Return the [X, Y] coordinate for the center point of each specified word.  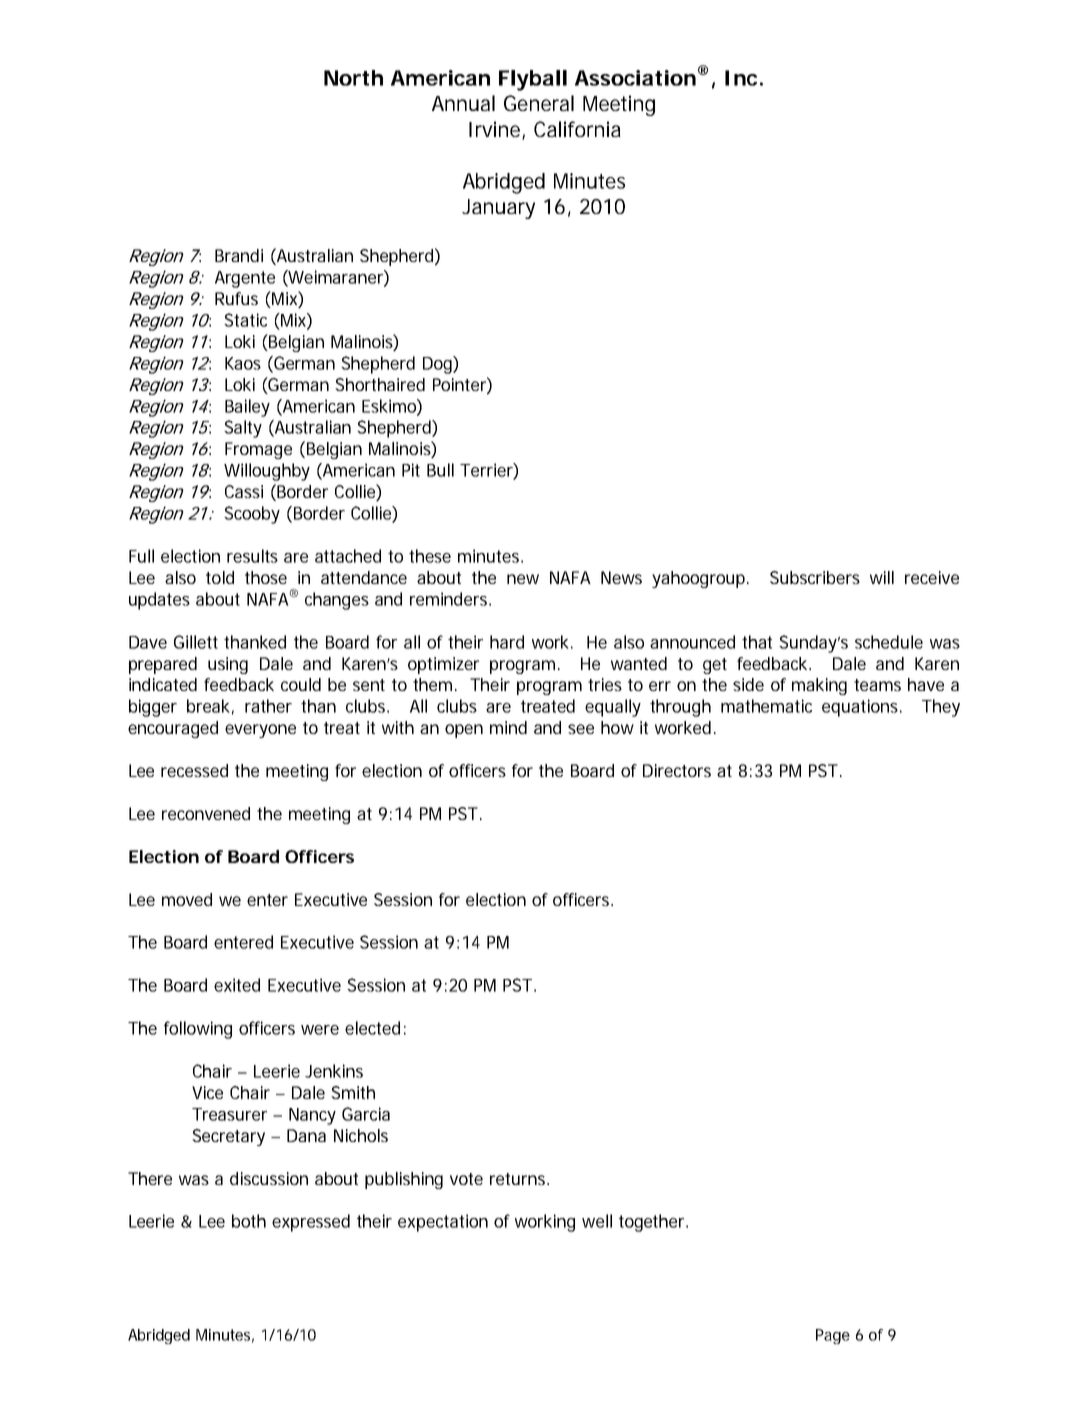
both [249, 1221]
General [539, 103]
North [353, 78]
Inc [741, 78]
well [597, 1221]
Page [833, 1336]
